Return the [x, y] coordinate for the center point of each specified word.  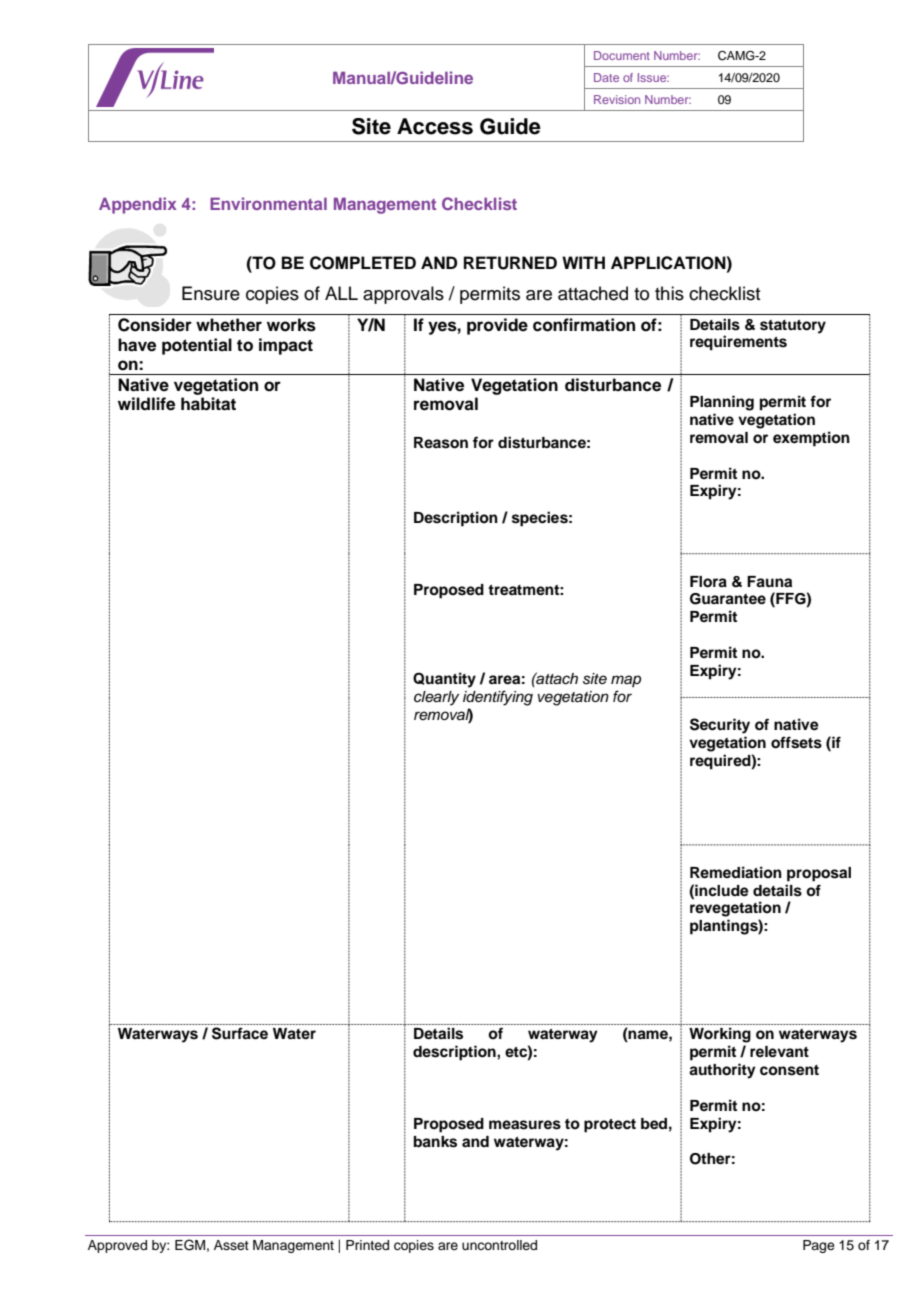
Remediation [736, 872]
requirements [738, 343]
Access [435, 126]
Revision [617, 99]
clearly [436, 698]
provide [497, 326]
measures [525, 1125]
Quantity [444, 680]
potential [197, 346]
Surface [240, 1033]
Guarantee [728, 599]
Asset [231, 1245]
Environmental [268, 203]
